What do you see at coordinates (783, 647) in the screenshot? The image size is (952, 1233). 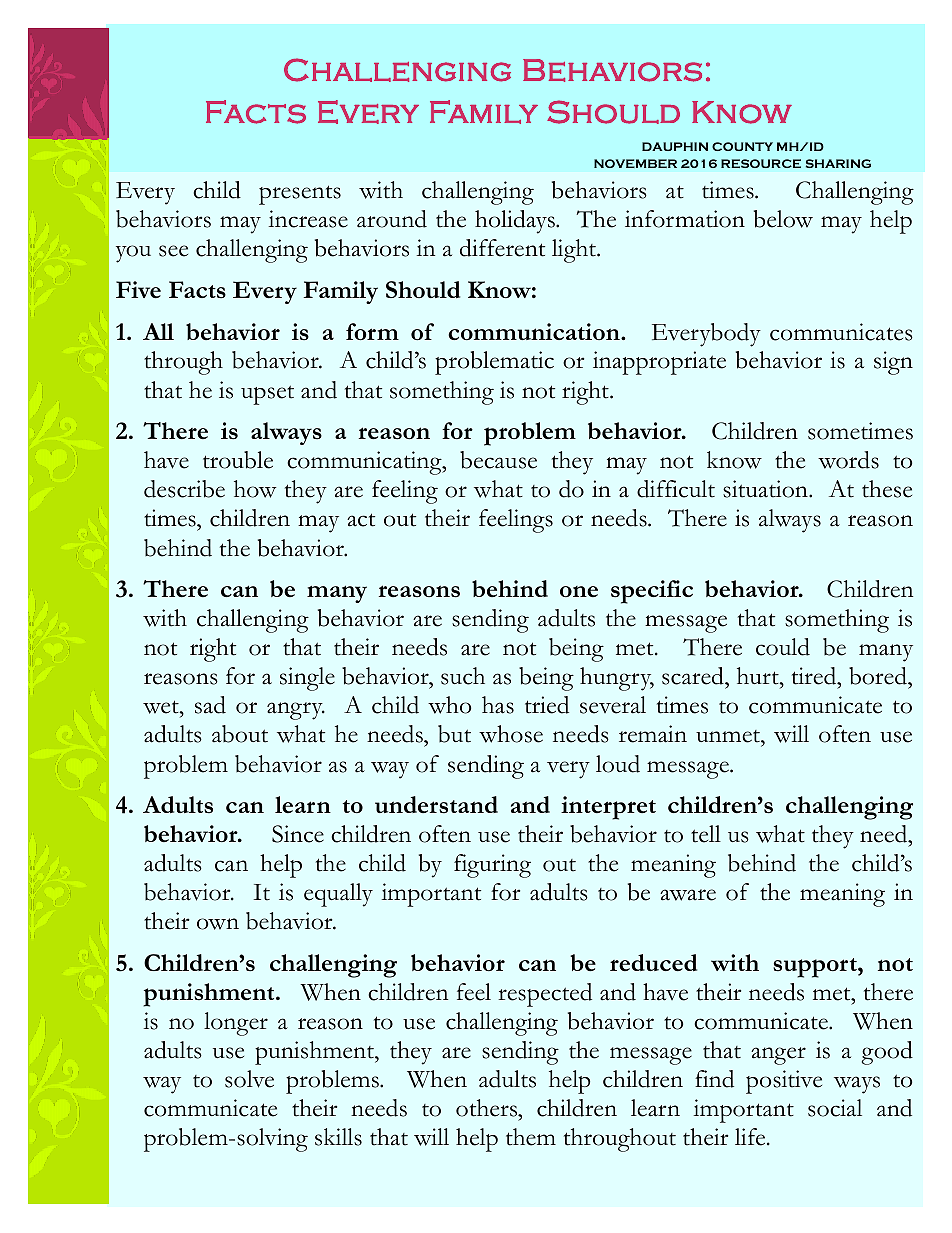 I see `could` at bounding box center [783, 647].
